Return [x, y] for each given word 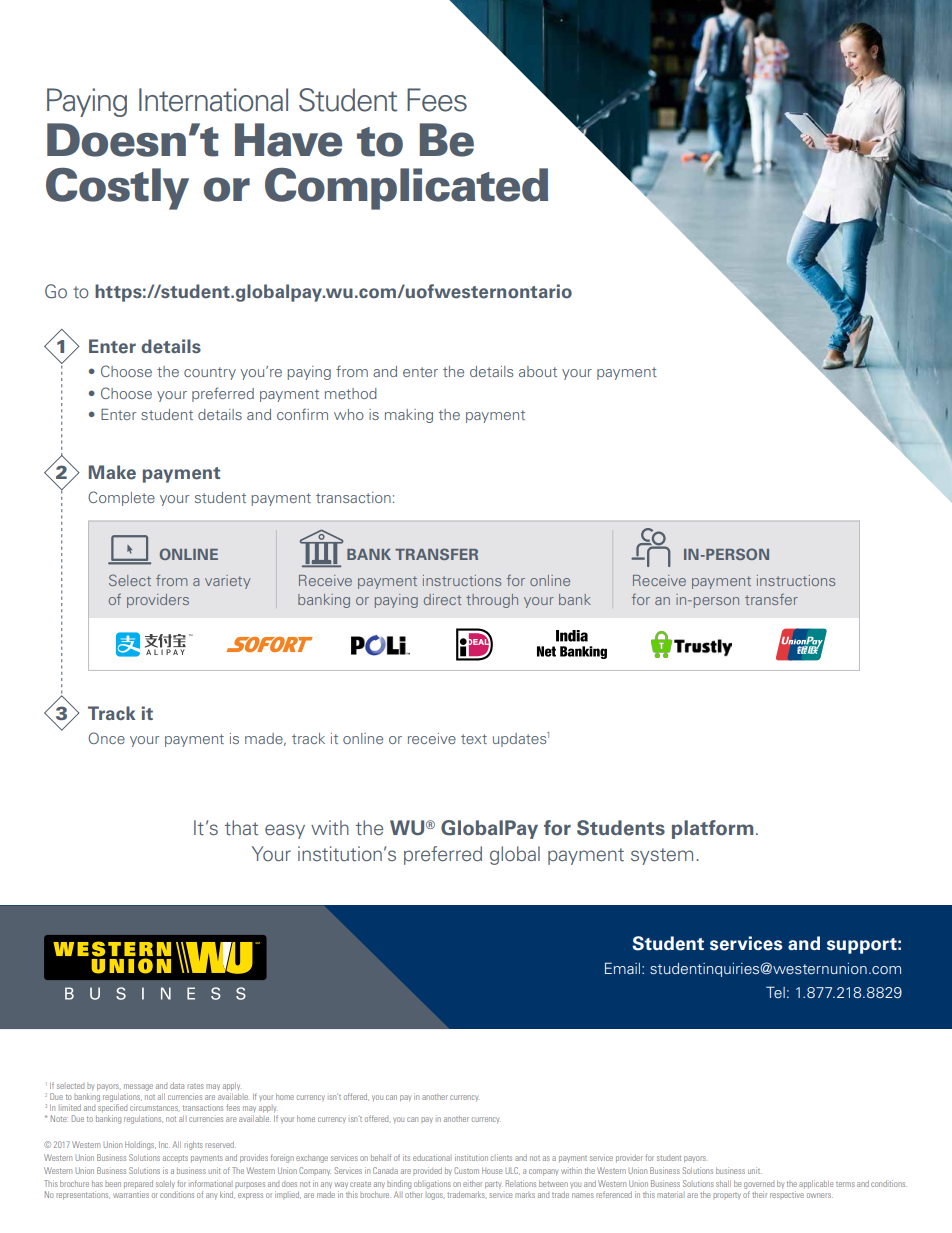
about [538, 371]
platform [712, 829]
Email [624, 968]
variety [227, 582]
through [492, 601]
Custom [466, 1170]
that [241, 827]
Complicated [406, 189]
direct [442, 599]
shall [723, 1183]
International [213, 100]
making [409, 416]
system [662, 856]
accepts [175, 1159]
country [210, 373]
